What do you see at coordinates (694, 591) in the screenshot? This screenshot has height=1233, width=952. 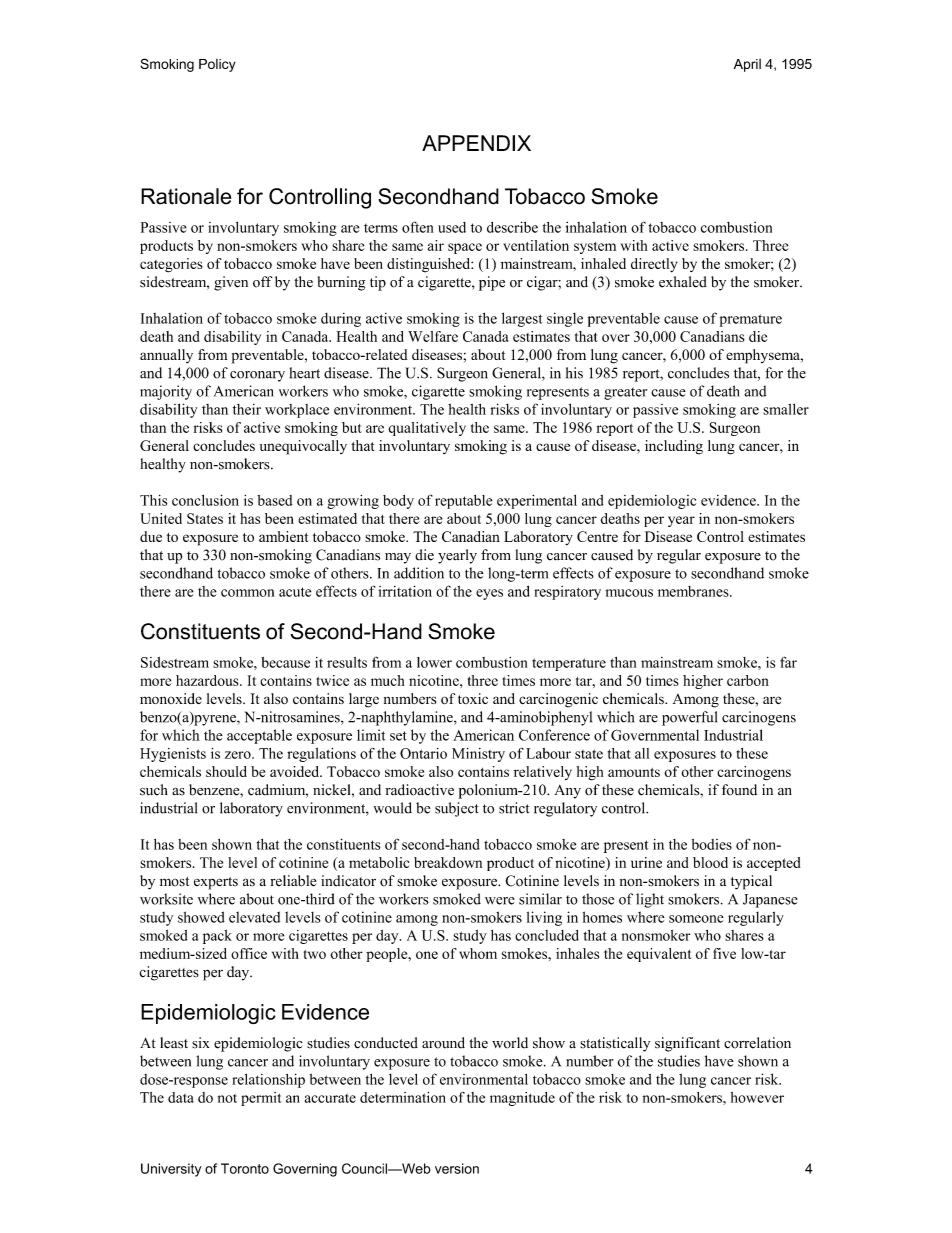 I see `membranes` at bounding box center [694, 591].
